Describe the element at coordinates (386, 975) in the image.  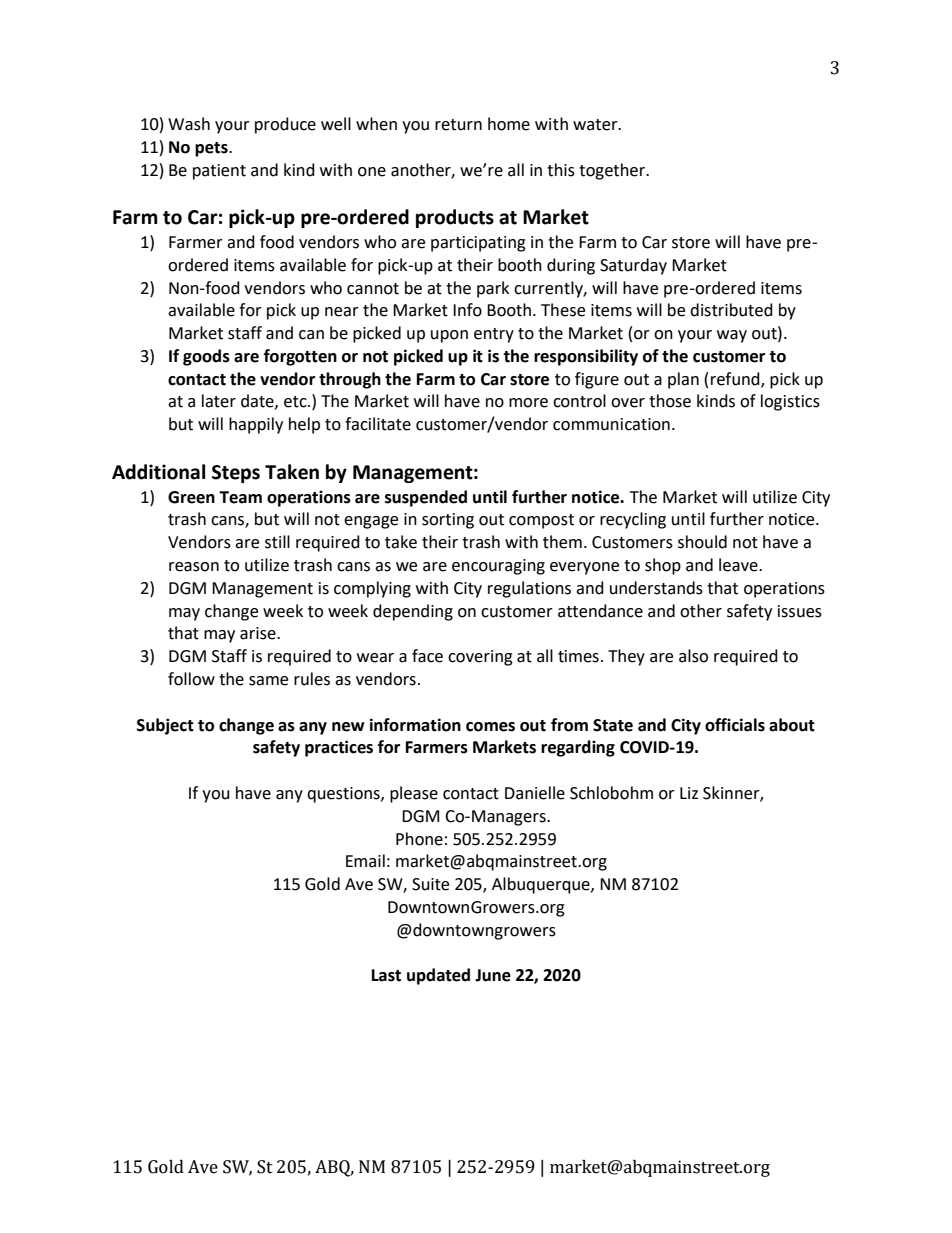
I see `Last` at that location.
